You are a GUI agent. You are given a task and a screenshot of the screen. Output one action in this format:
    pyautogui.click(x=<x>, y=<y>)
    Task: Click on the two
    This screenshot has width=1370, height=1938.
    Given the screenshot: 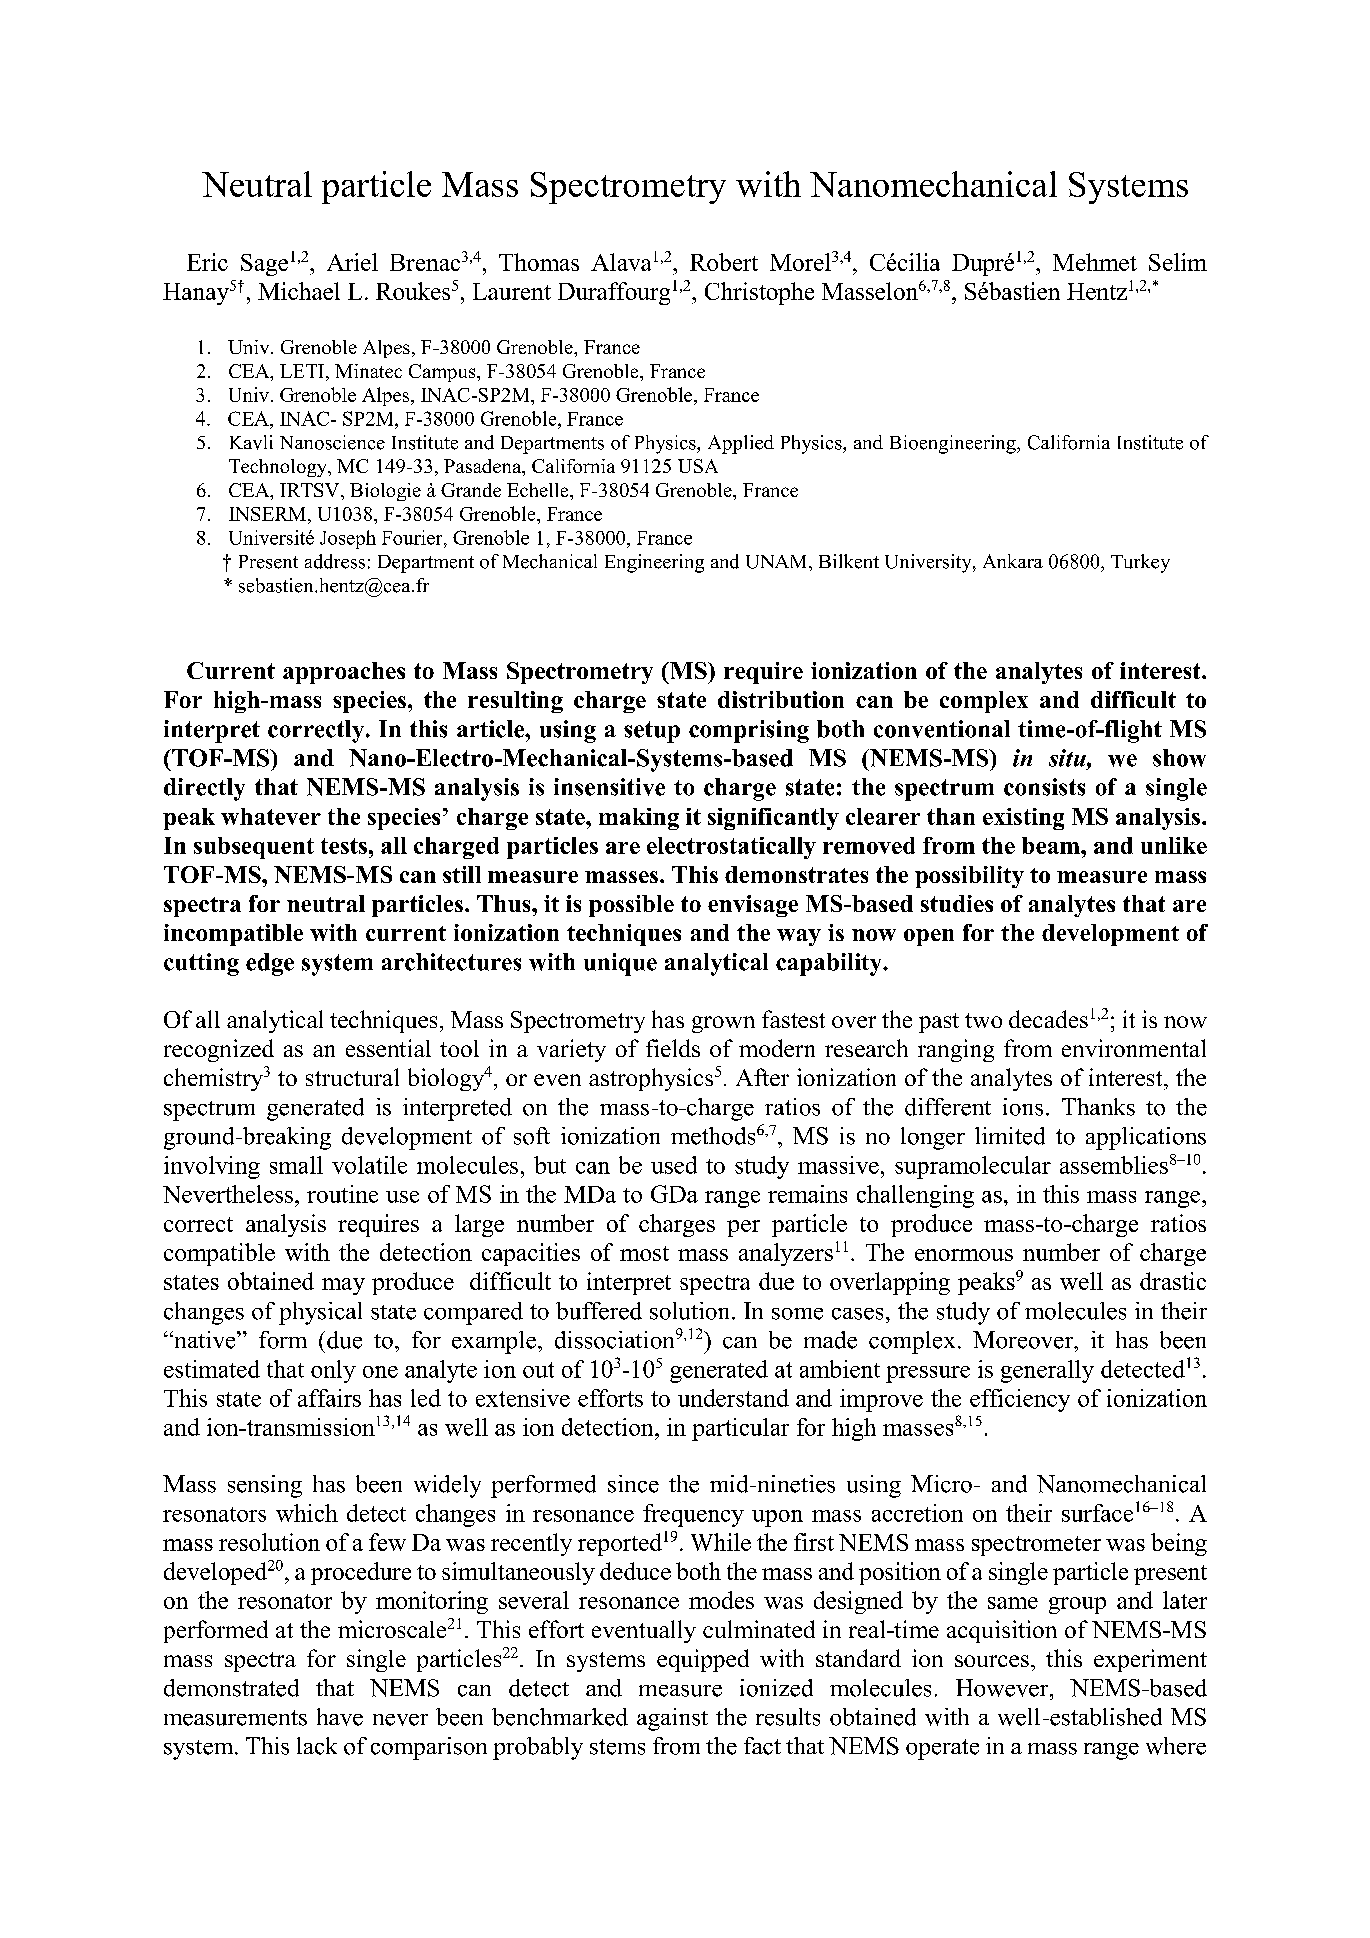 What is the action you would take?
    pyautogui.click(x=983, y=1020)
